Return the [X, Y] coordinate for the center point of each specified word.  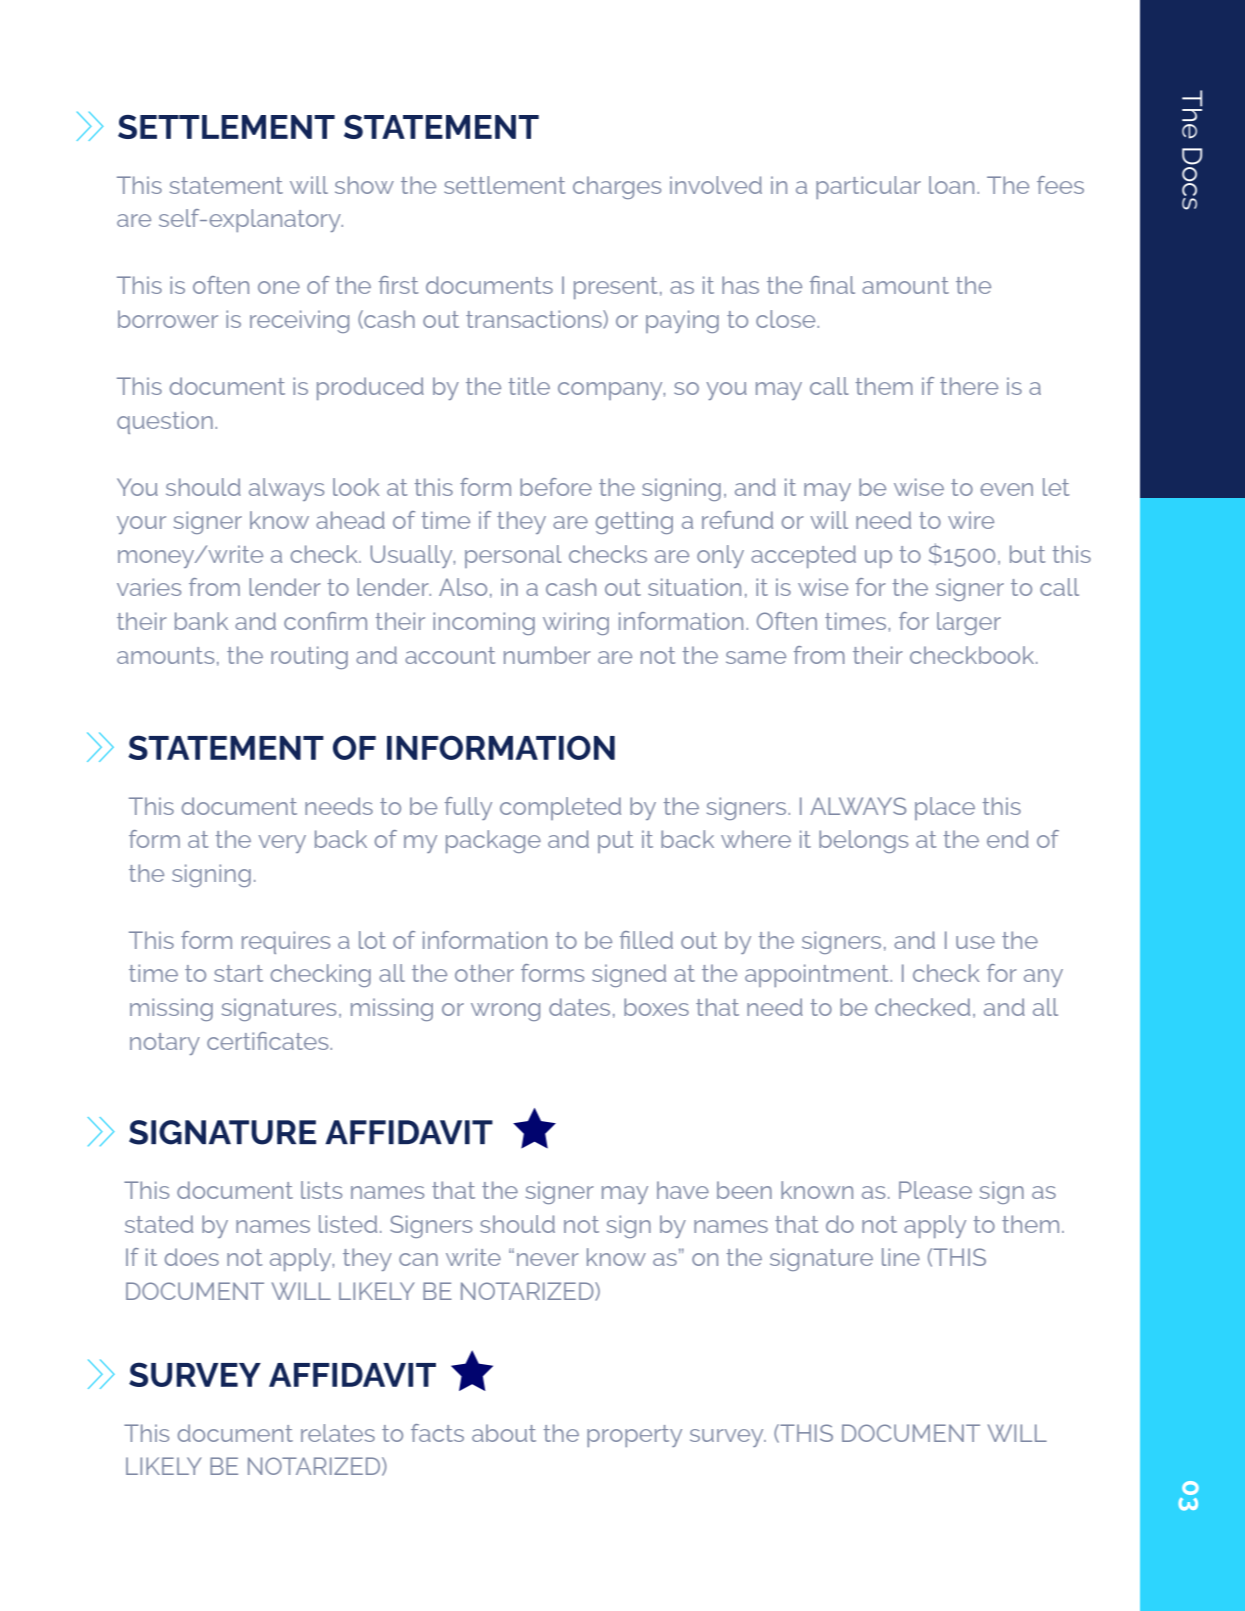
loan [951, 185]
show [364, 185]
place [945, 808]
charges [617, 187]
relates [338, 1433]
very [282, 844]
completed [560, 808]
